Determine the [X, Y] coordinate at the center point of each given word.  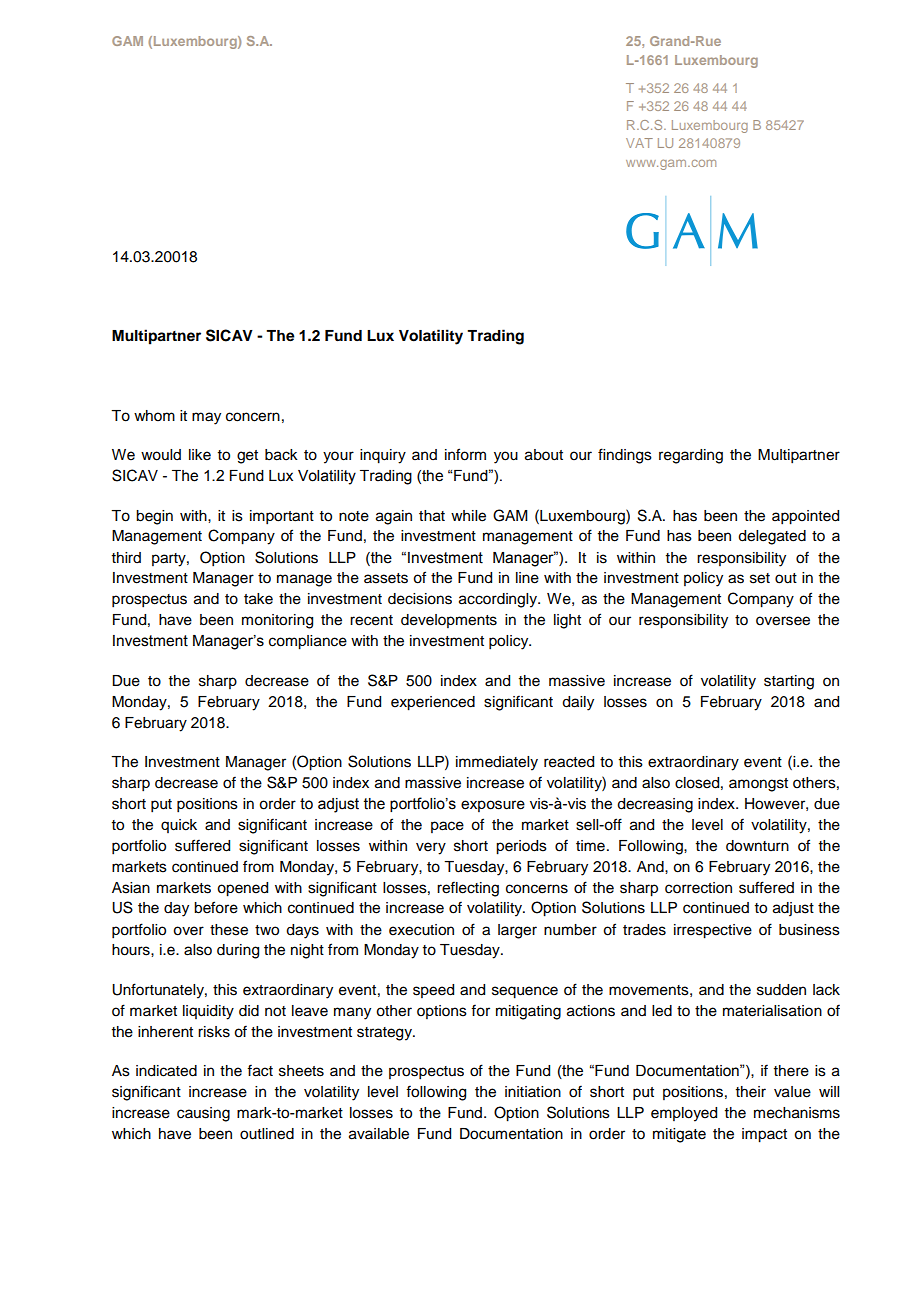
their [751, 1092]
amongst [758, 785]
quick [179, 826]
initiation [533, 1092]
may [206, 418]
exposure [493, 806]
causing [203, 1114]
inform [465, 454]
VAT [639, 143]
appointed [805, 517]
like [200, 455]
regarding [691, 456]
